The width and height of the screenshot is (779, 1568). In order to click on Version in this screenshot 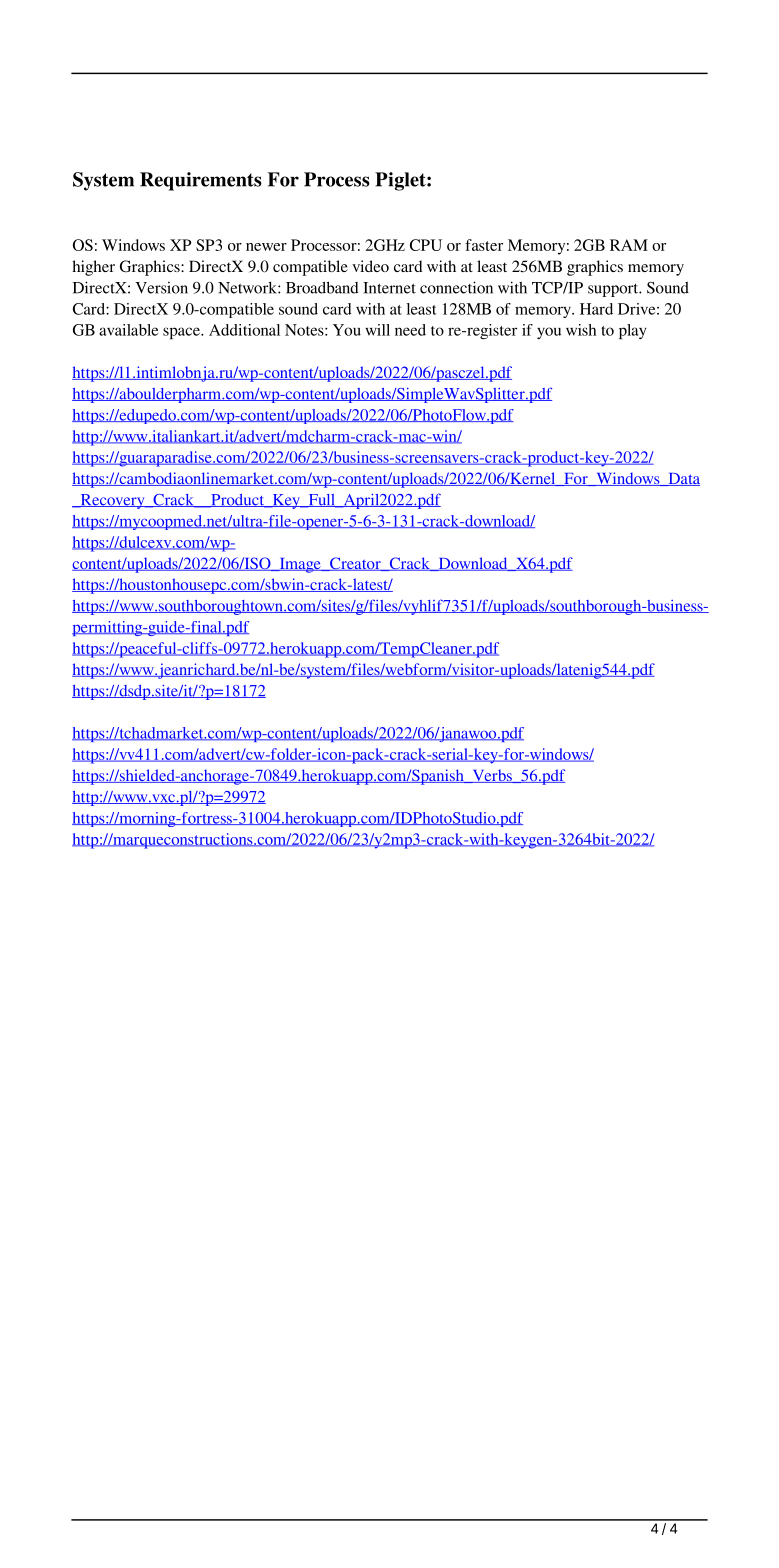, I will do `click(161, 288)`.
